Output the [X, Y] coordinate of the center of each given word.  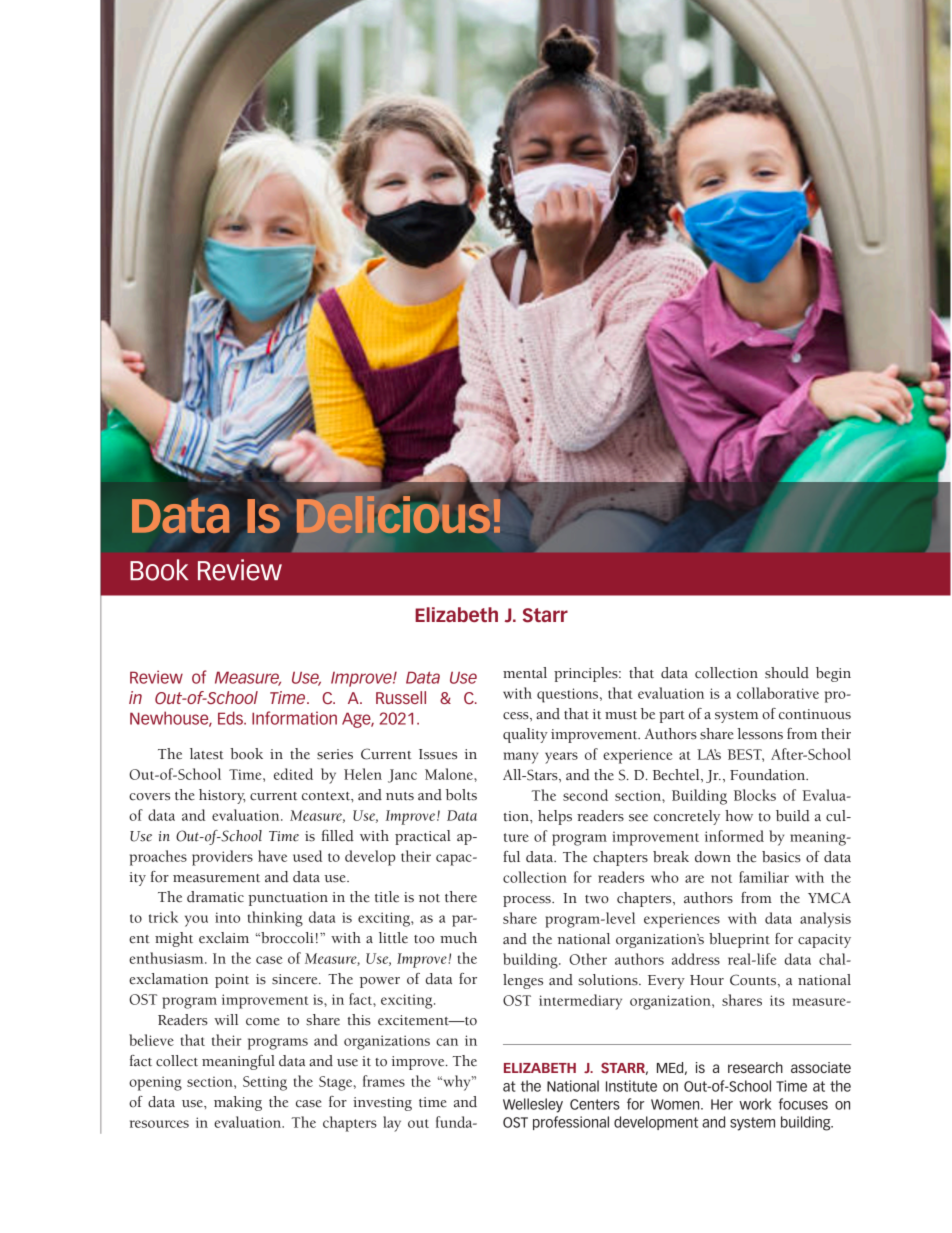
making [238, 1103]
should [787, 673]
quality [525, 735]
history [222, 796]
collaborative [778, 693]
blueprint [739, 940]
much [458, 938]
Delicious [393, 513]
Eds [231, 718]
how [739, 816]
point [232, 981]
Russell [401, 697]
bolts [461, 795]
